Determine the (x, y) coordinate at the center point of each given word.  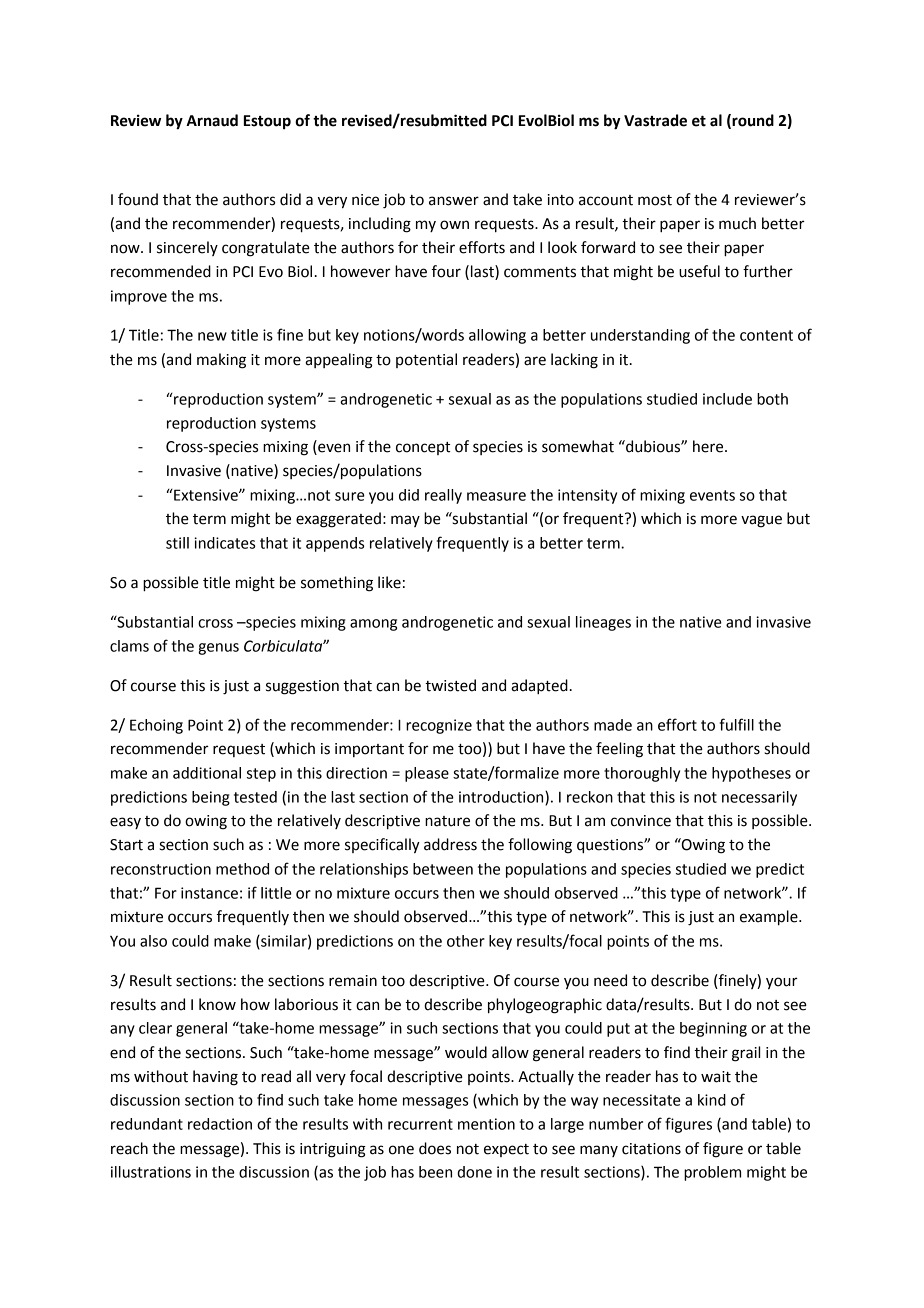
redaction (220, 1124)
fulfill (737, 724)
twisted (450, 685)
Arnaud (212, 120)
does (435, 1148)
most (655, 200)
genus (218, 649)
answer (454, 201)
